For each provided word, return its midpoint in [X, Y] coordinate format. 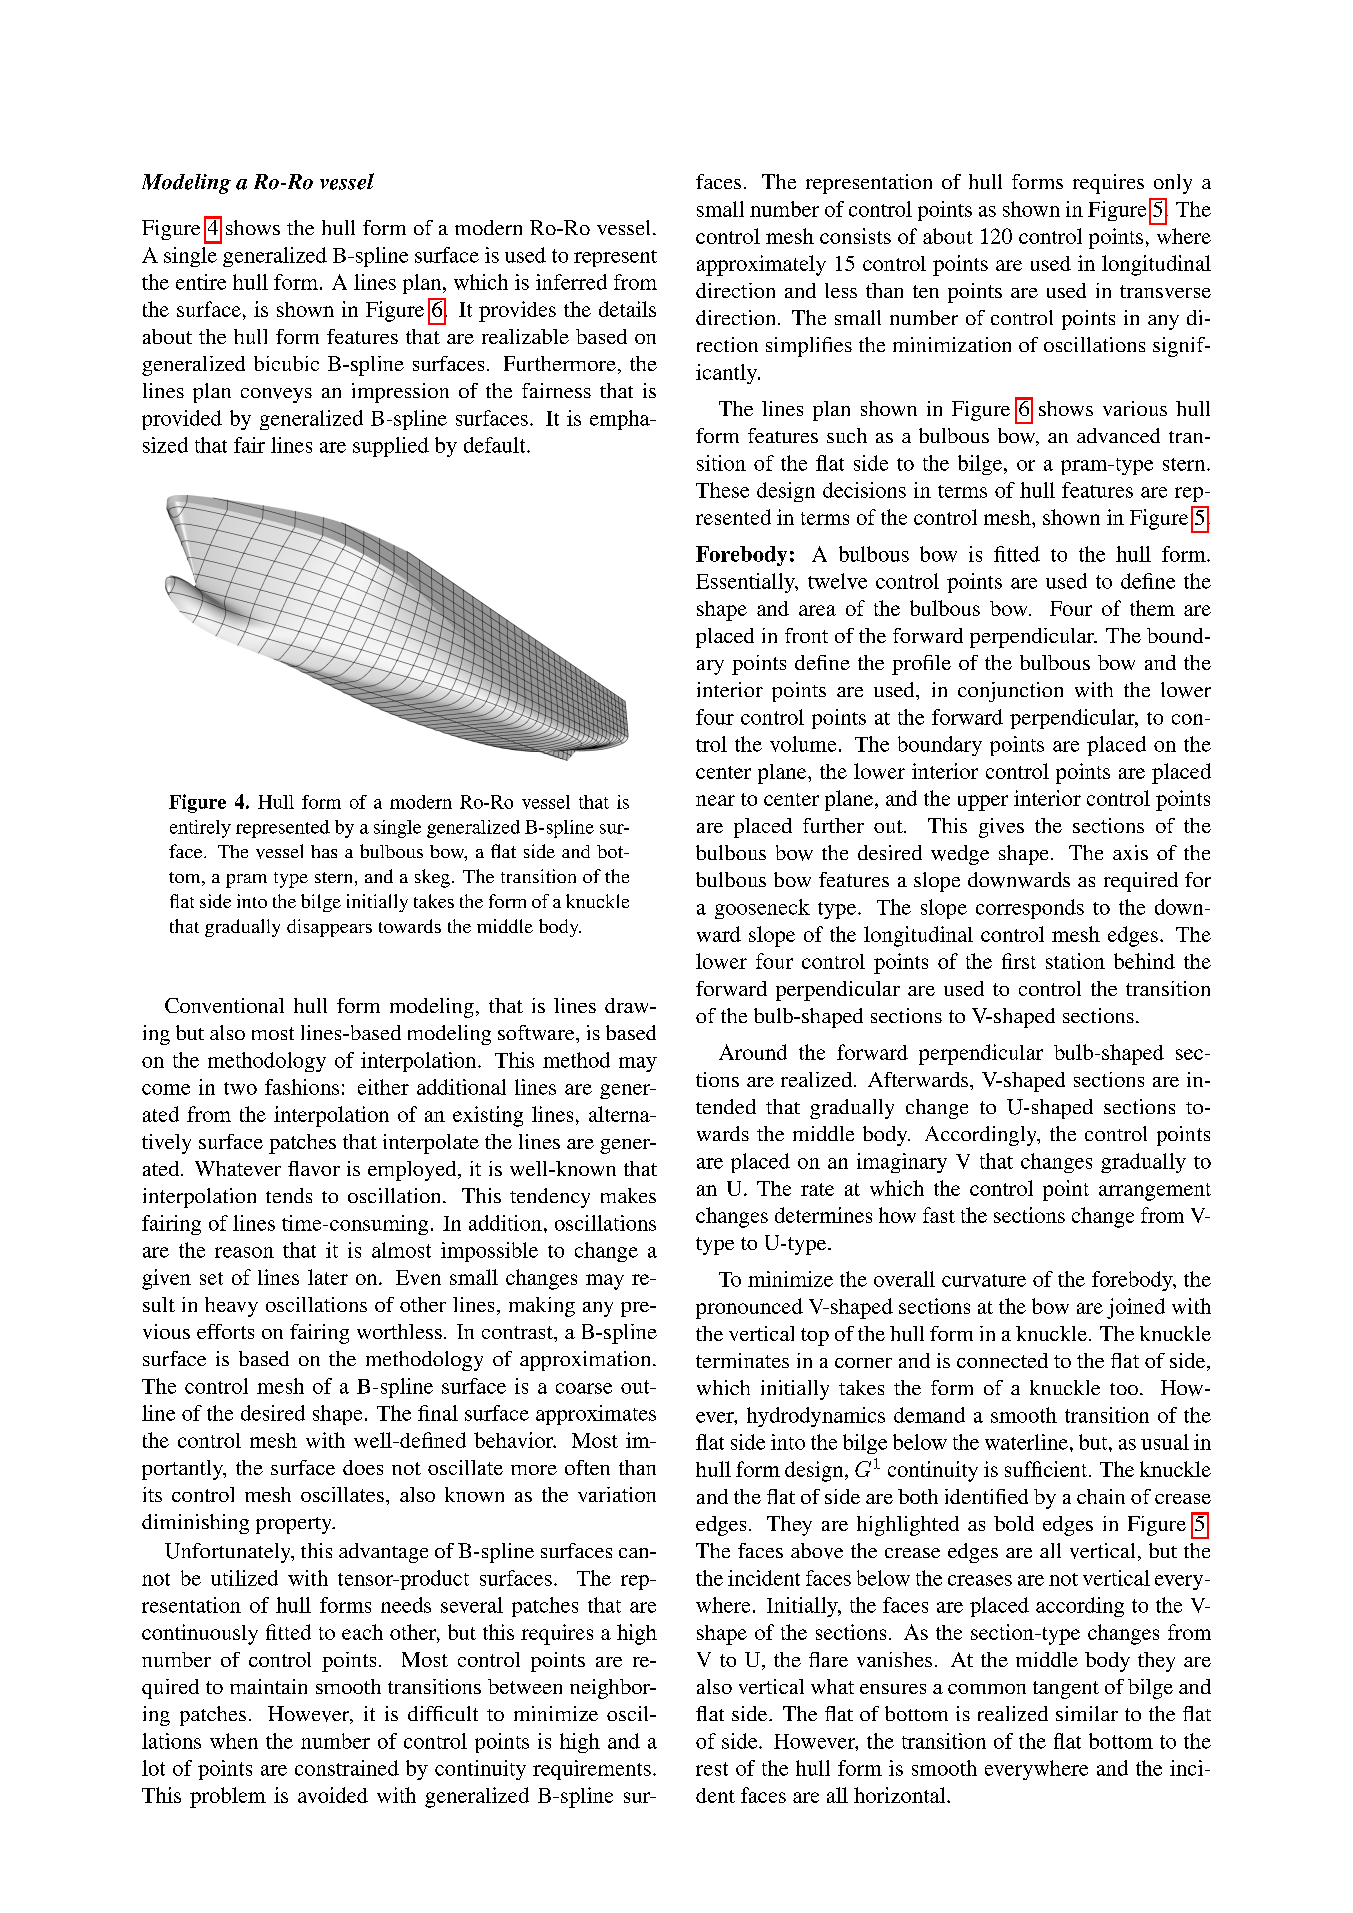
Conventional [224, 1005]
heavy [231, 1307]
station [1075, 961]
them [1152, 608]
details [627, 309]
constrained [347, 1768]
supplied [391, 447]
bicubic [286, 363]
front [806, 635]
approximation [587, 1361]
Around [753, 1052]
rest [712, 1769]
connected [1002, 1360]
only [1173, 184]
